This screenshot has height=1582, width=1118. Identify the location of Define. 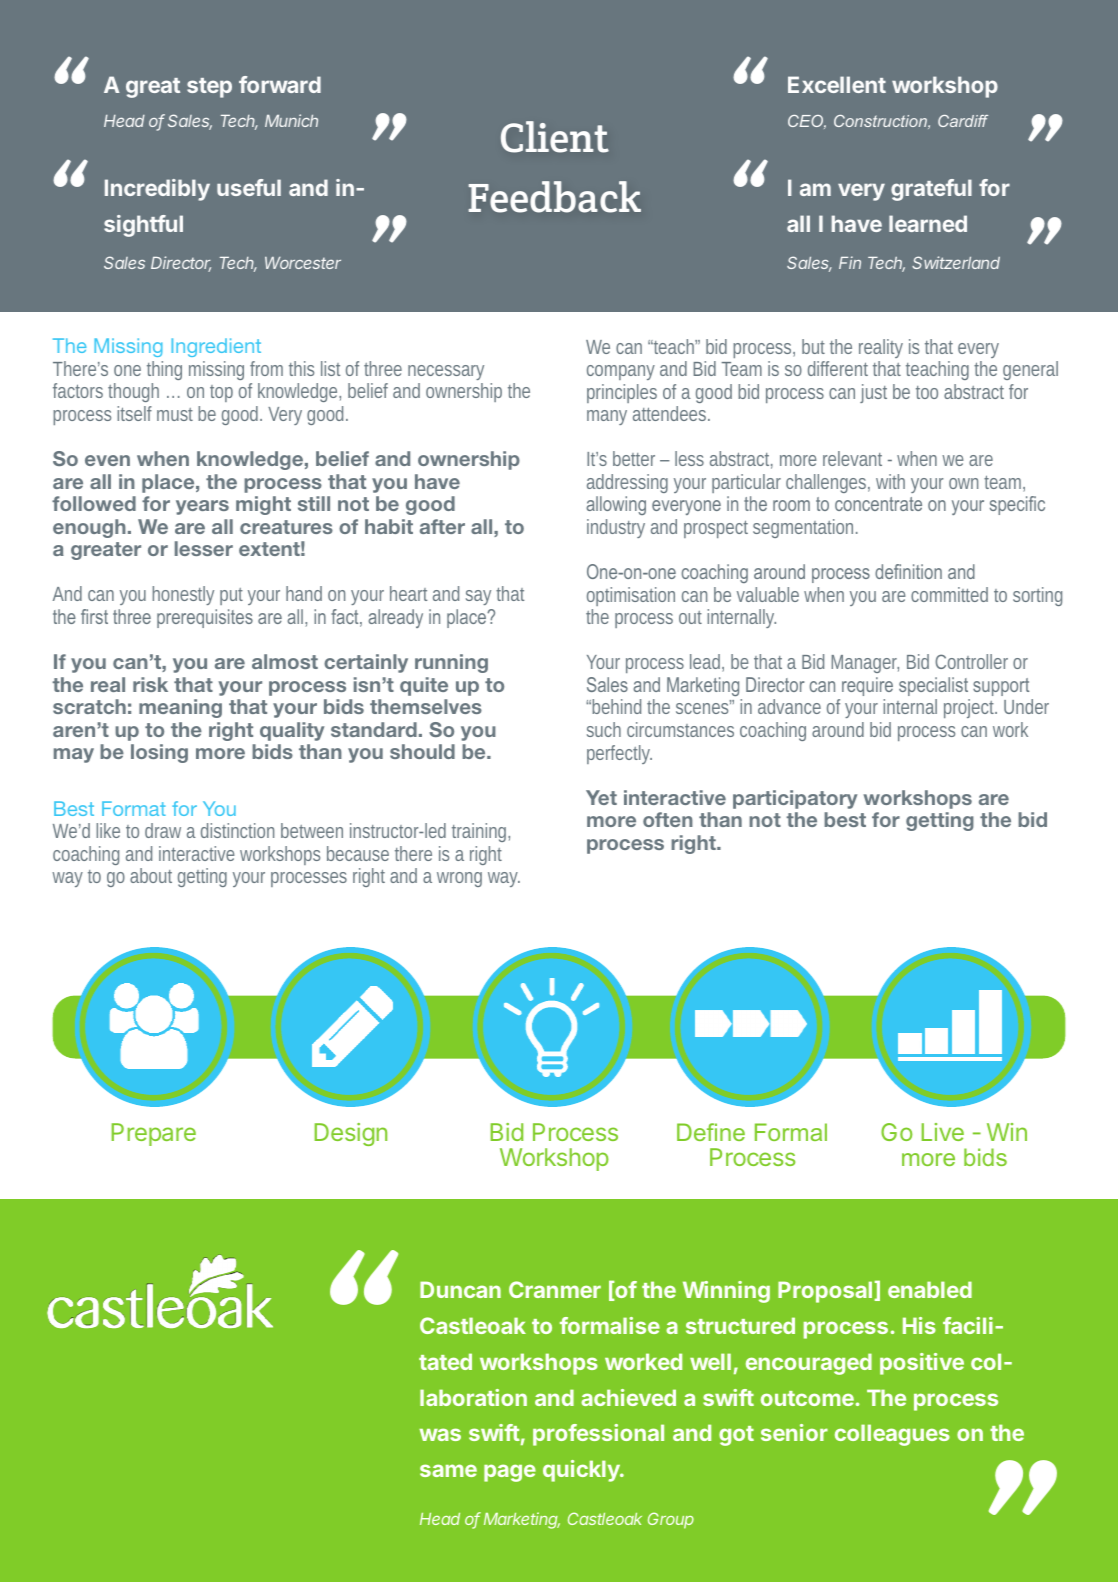
(711, 1132).
